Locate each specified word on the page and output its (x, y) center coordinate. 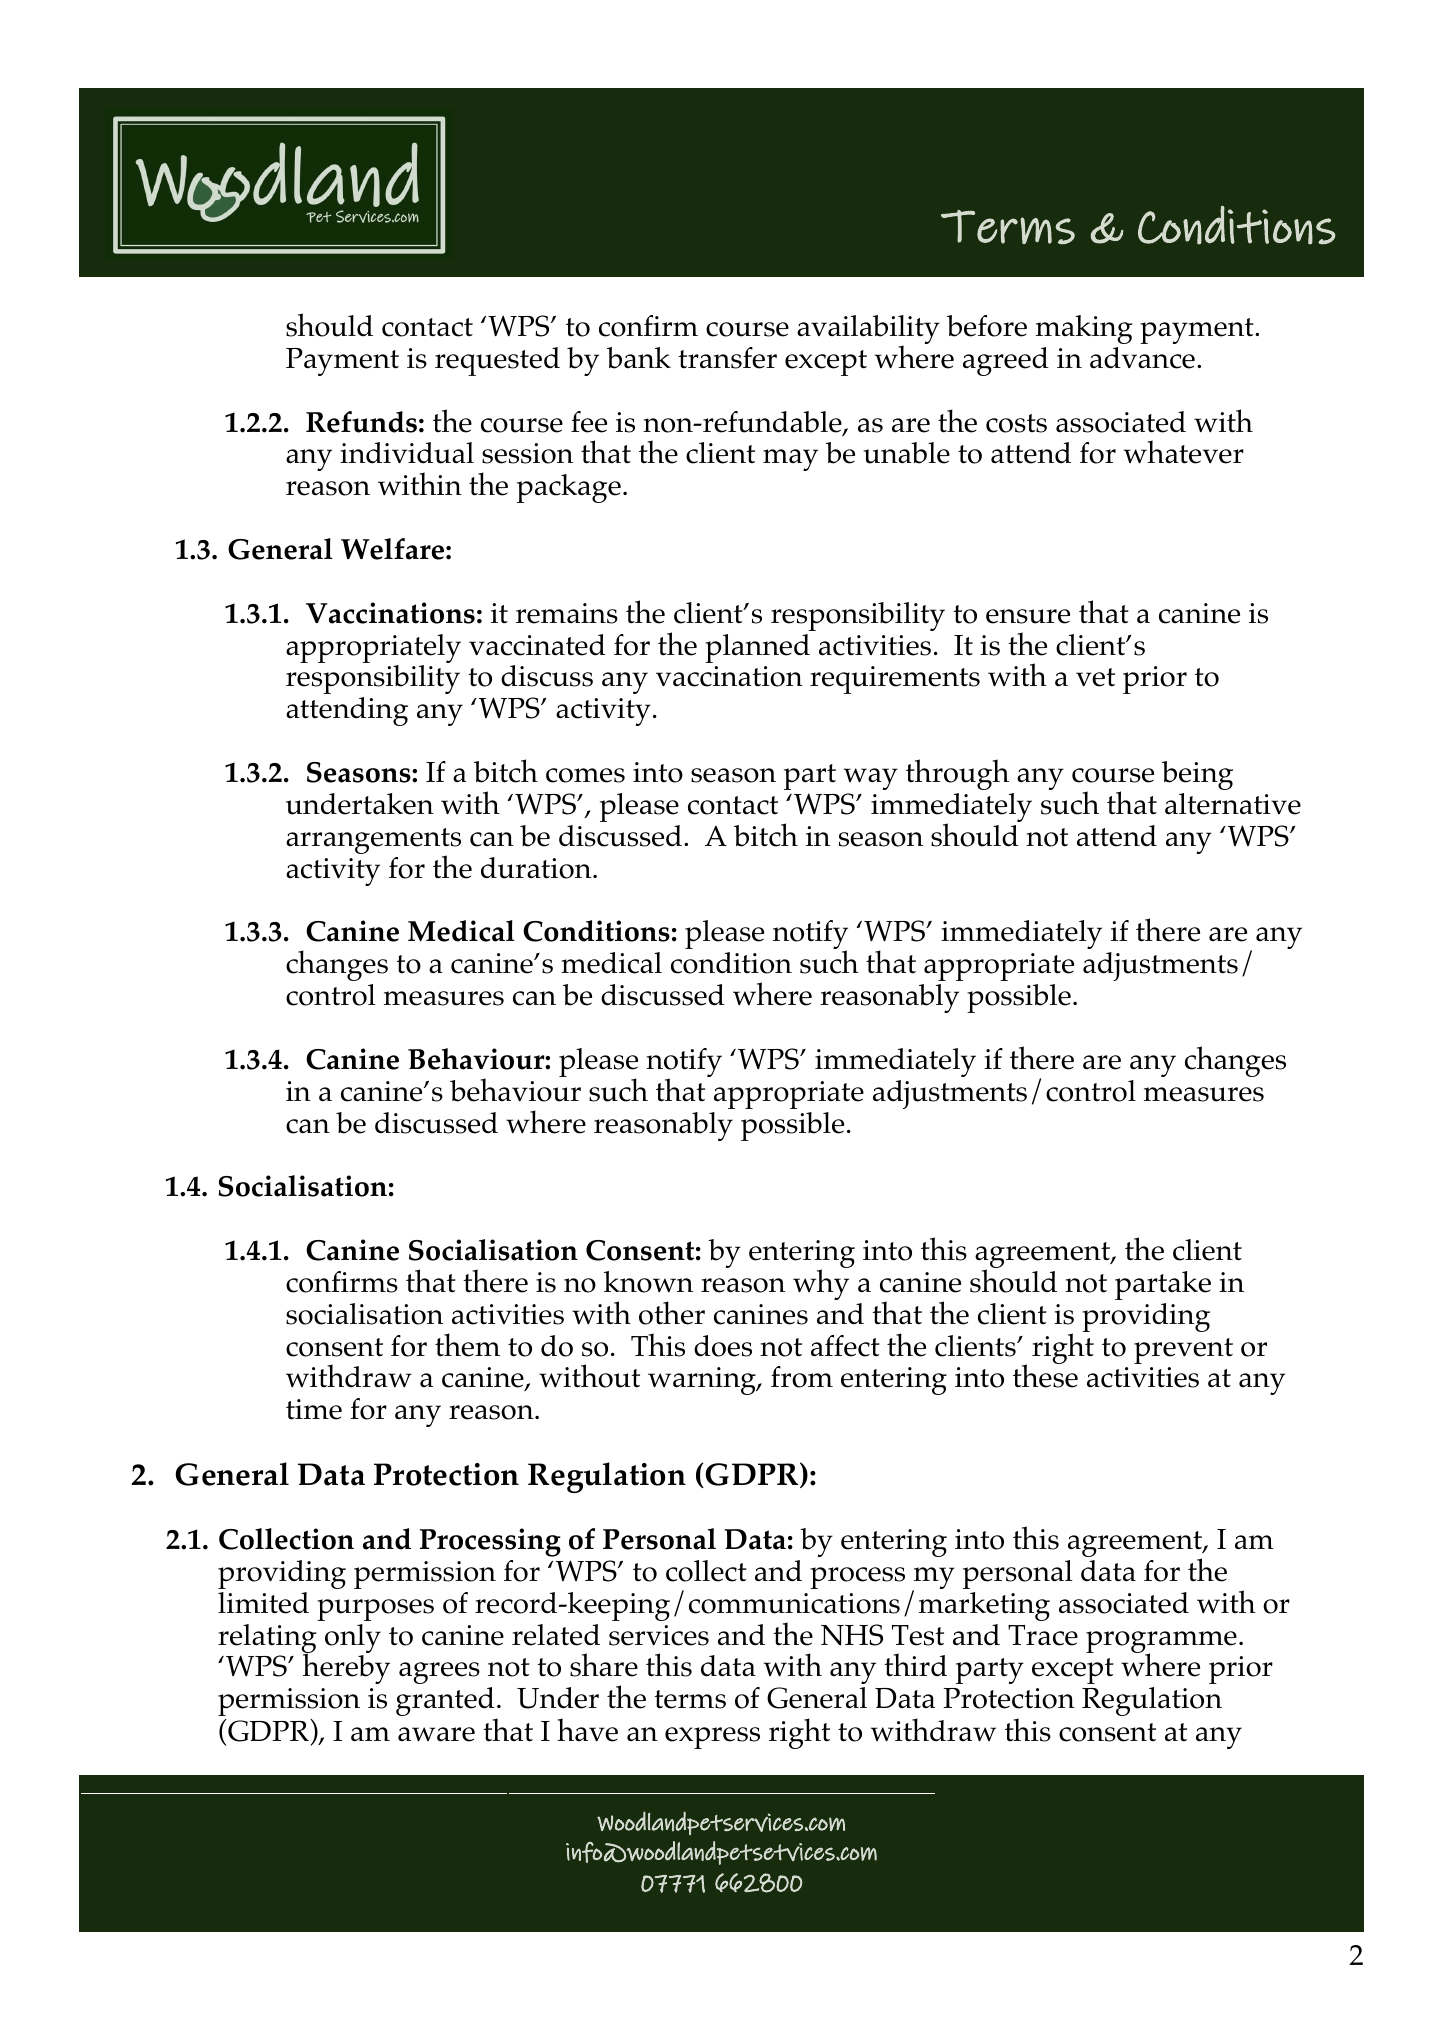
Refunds (361, 422)
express (712, 1738)
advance (1142, 358)
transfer (727, 358)
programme (1161, 1643)
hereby (346, 1668)
